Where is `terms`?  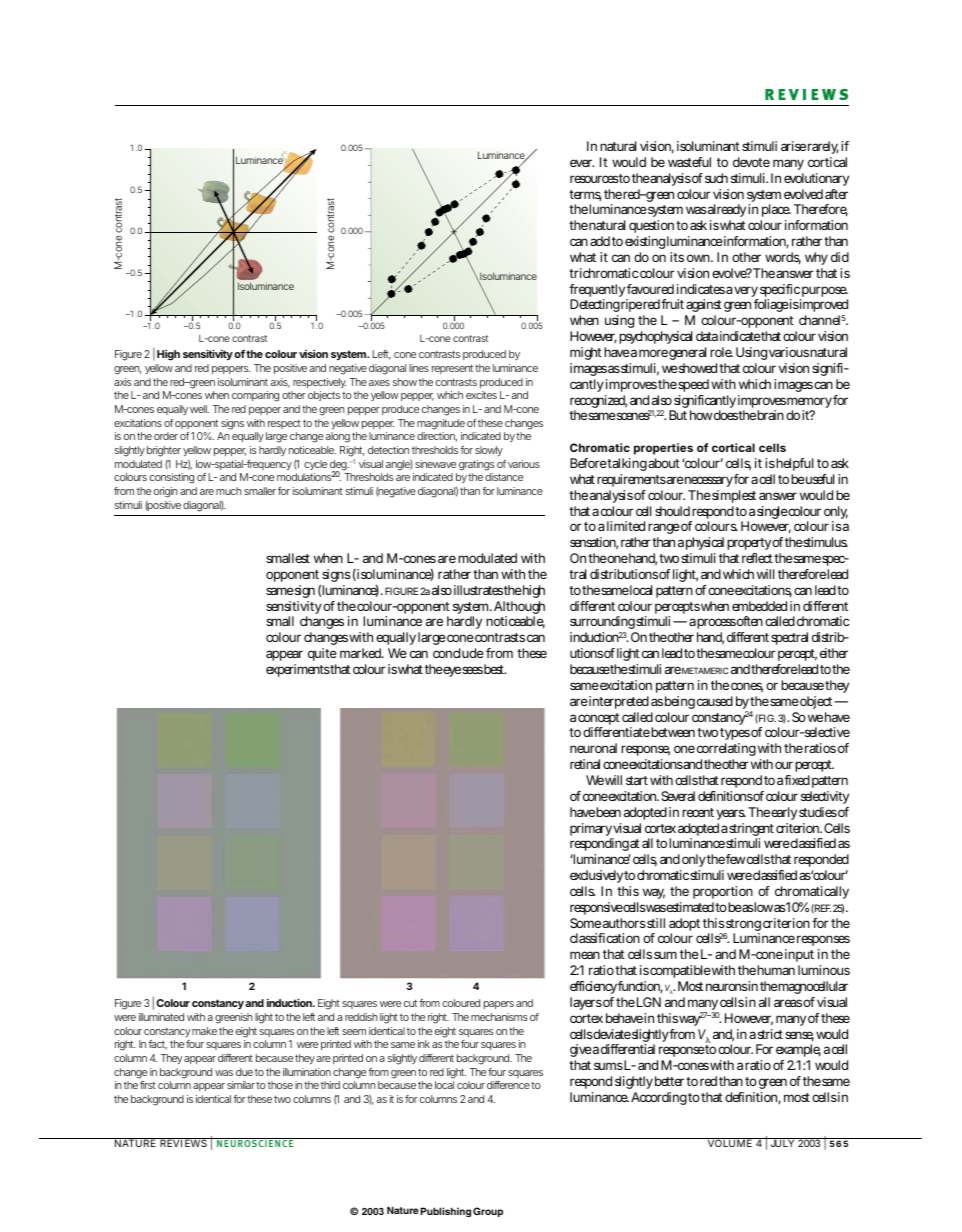
terms is located at coordinates (585, 195).
